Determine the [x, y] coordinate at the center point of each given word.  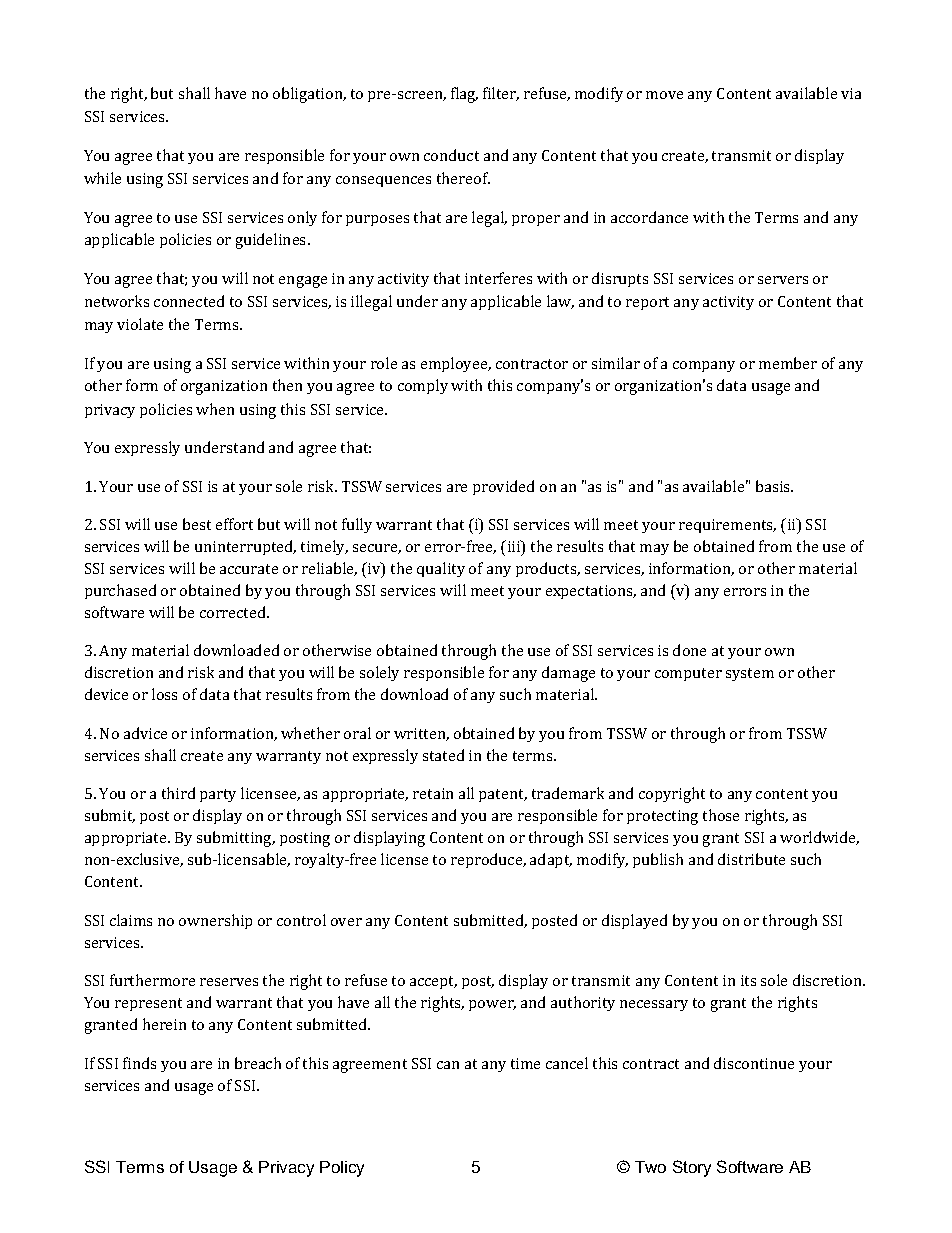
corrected [234, 612]
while [102, 178]
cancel [567, 1063]
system [750, 674]
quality [441, 569]
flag [464, 95]
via [851, 93]
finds [139, 1063]
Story [692, 1168]
